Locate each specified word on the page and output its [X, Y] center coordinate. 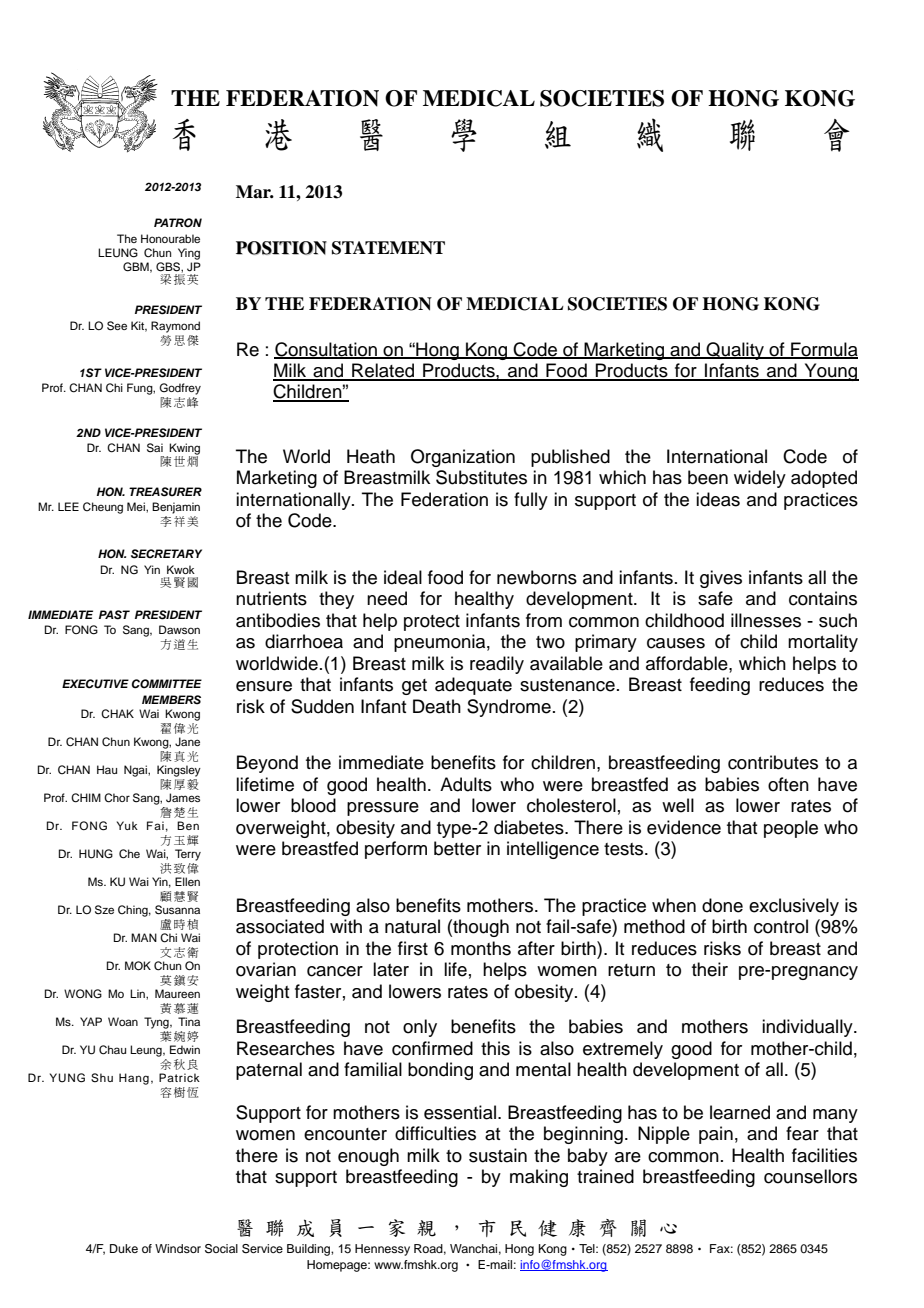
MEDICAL [479, 98]
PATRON [178, 223]
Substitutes [481, 477]
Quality [735, 351]
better [457, 848]
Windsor [178, 1248]
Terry [188, 855]
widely [760, 479]
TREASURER [165, 492]
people [791, 829]
